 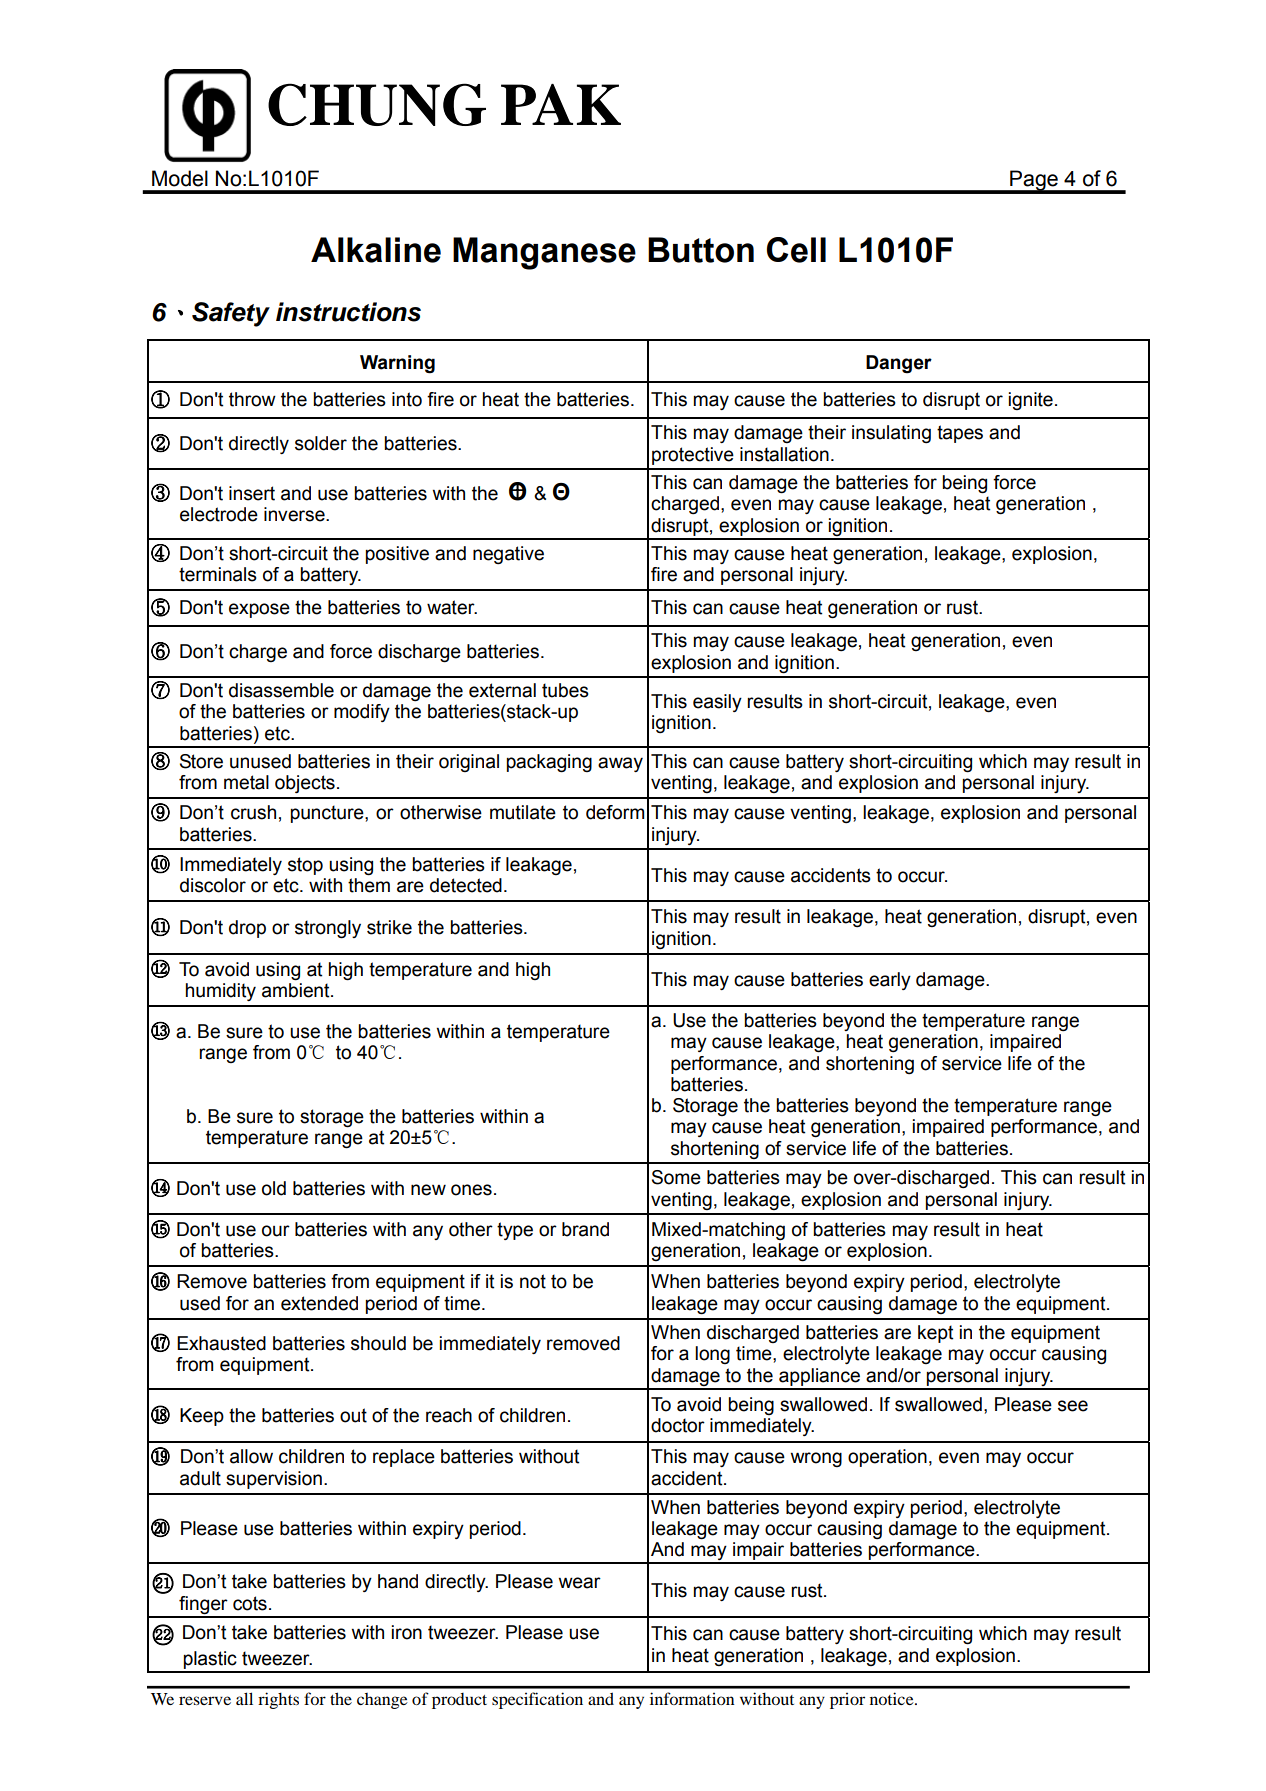 What do you see at coordinates (295, 514) in the document?
I see `inverse` at bounding box center [295, 514].
